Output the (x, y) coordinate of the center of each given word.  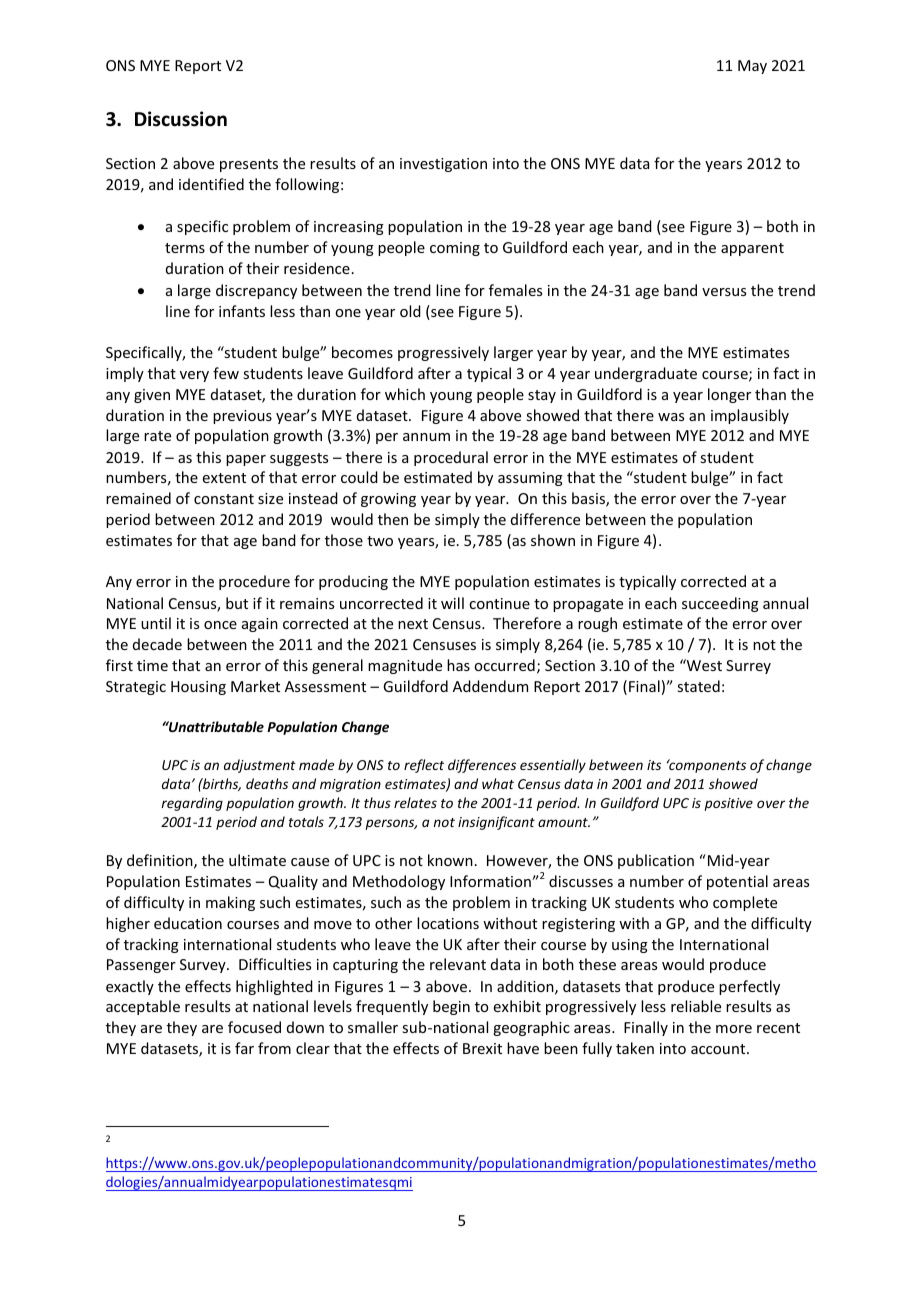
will (452, 603)
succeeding (720, 604)
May (752, 67)
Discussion (181, 119)
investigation (443, 165)
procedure (254, 582)
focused (254, 1027)
